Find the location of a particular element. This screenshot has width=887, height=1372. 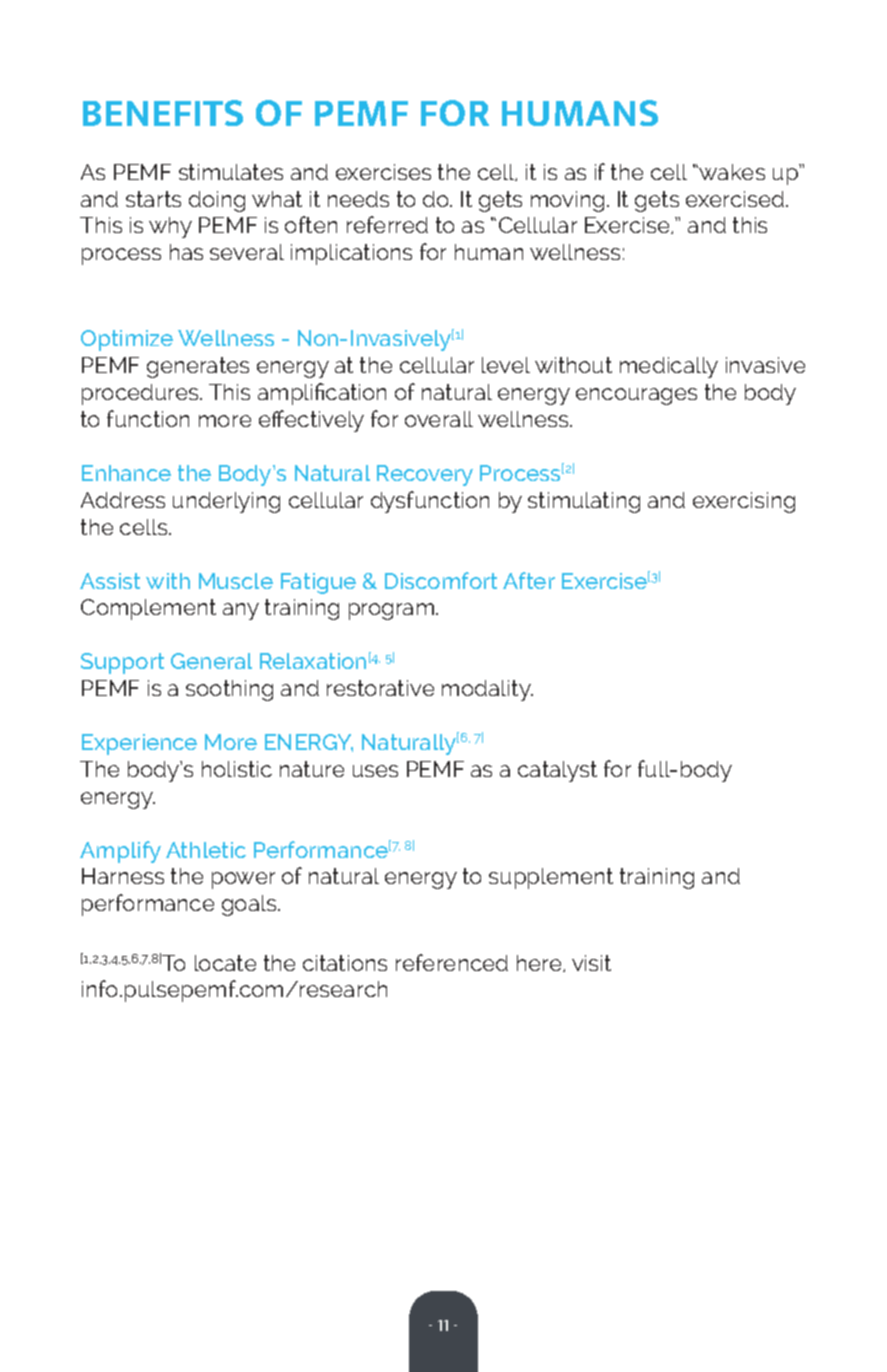

BENEFITS is located at coordinates (163, 113).
